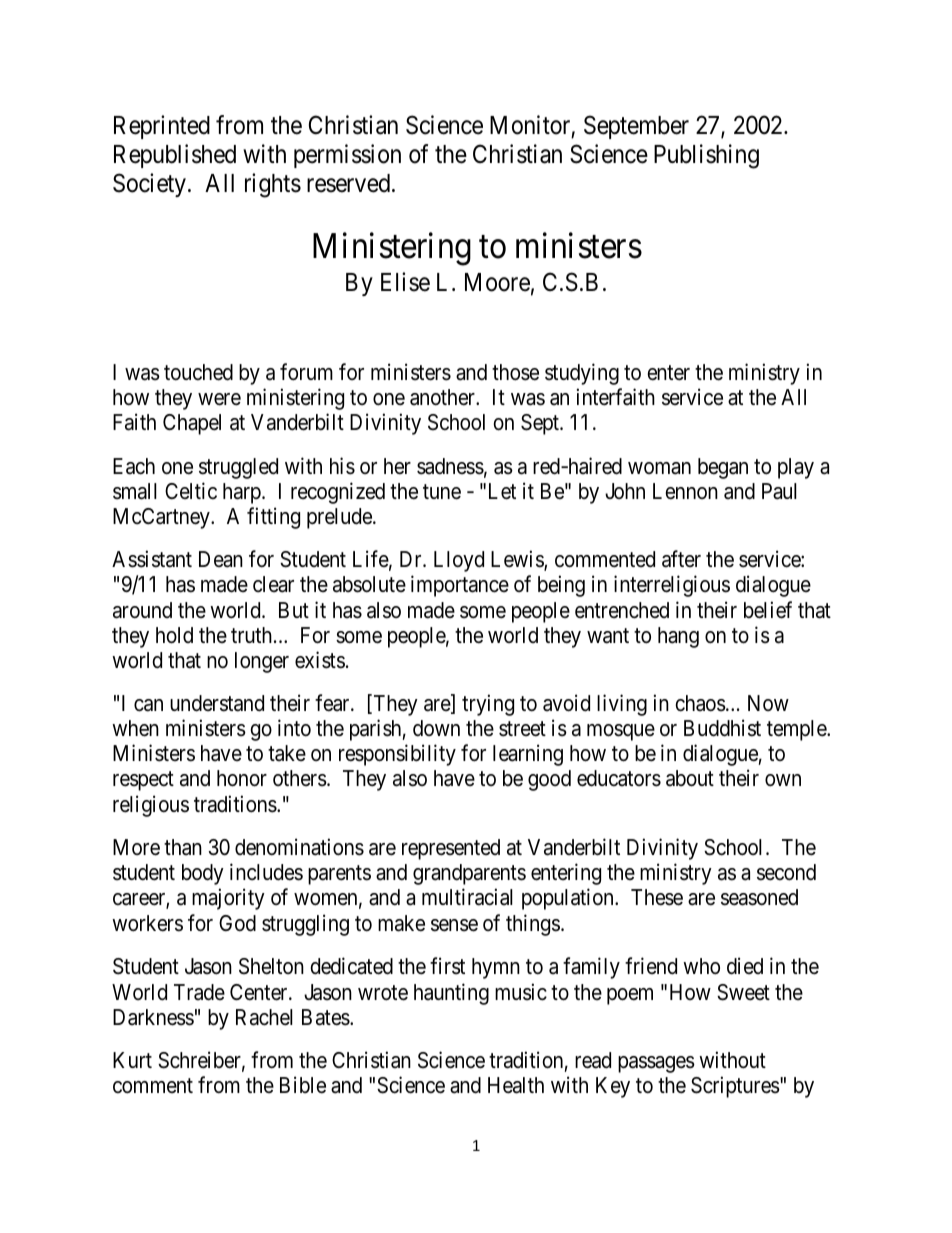 This document has width=952, height=1233. What do you see at coordinates (706, 156) in the document?
I see `Publishing` at bounding box center [706, 156].
